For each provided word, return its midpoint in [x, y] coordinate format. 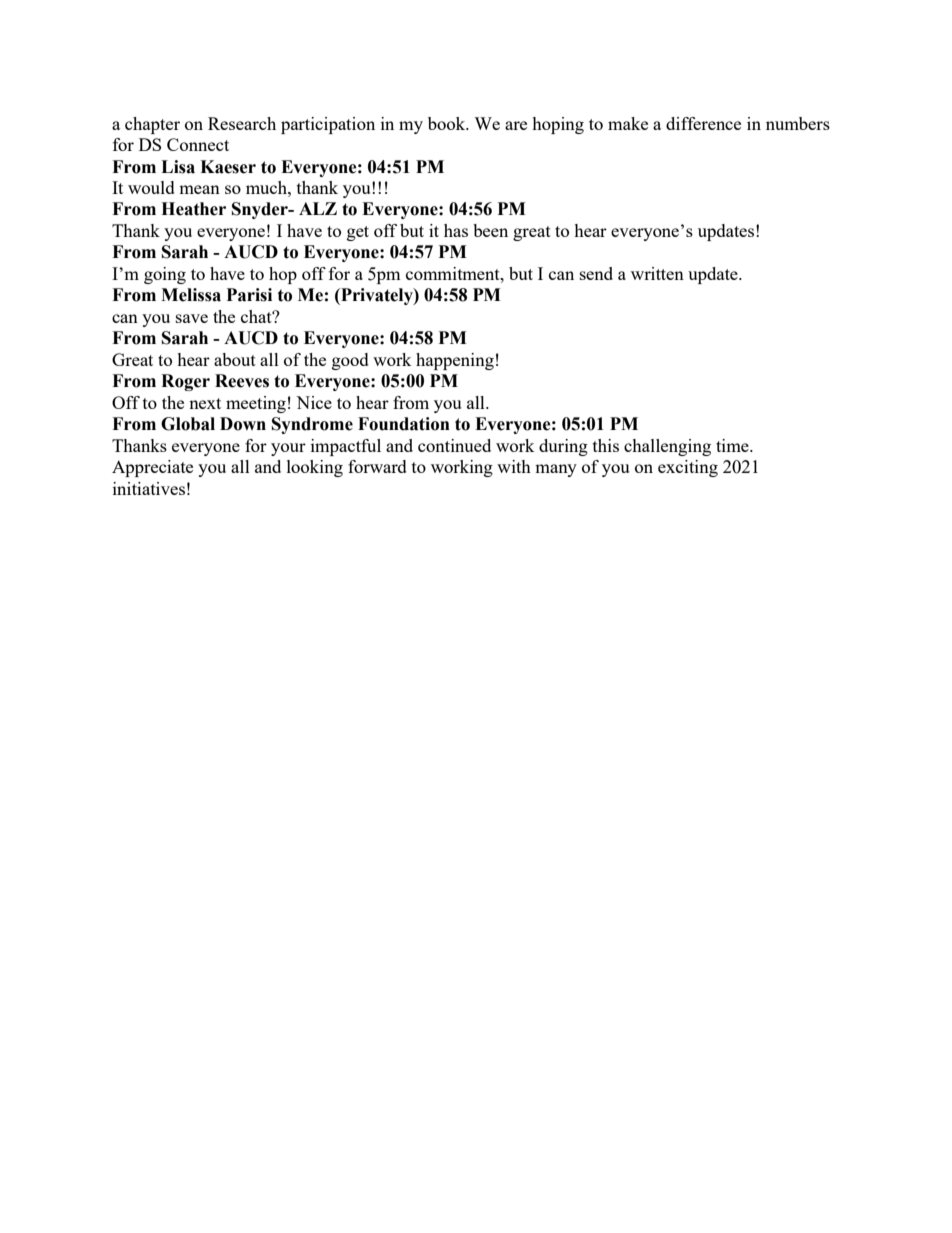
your [288, 449]
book [448, 123]
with [514, 466]
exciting [688, 468]
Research [242, 123]
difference [703, 123]
